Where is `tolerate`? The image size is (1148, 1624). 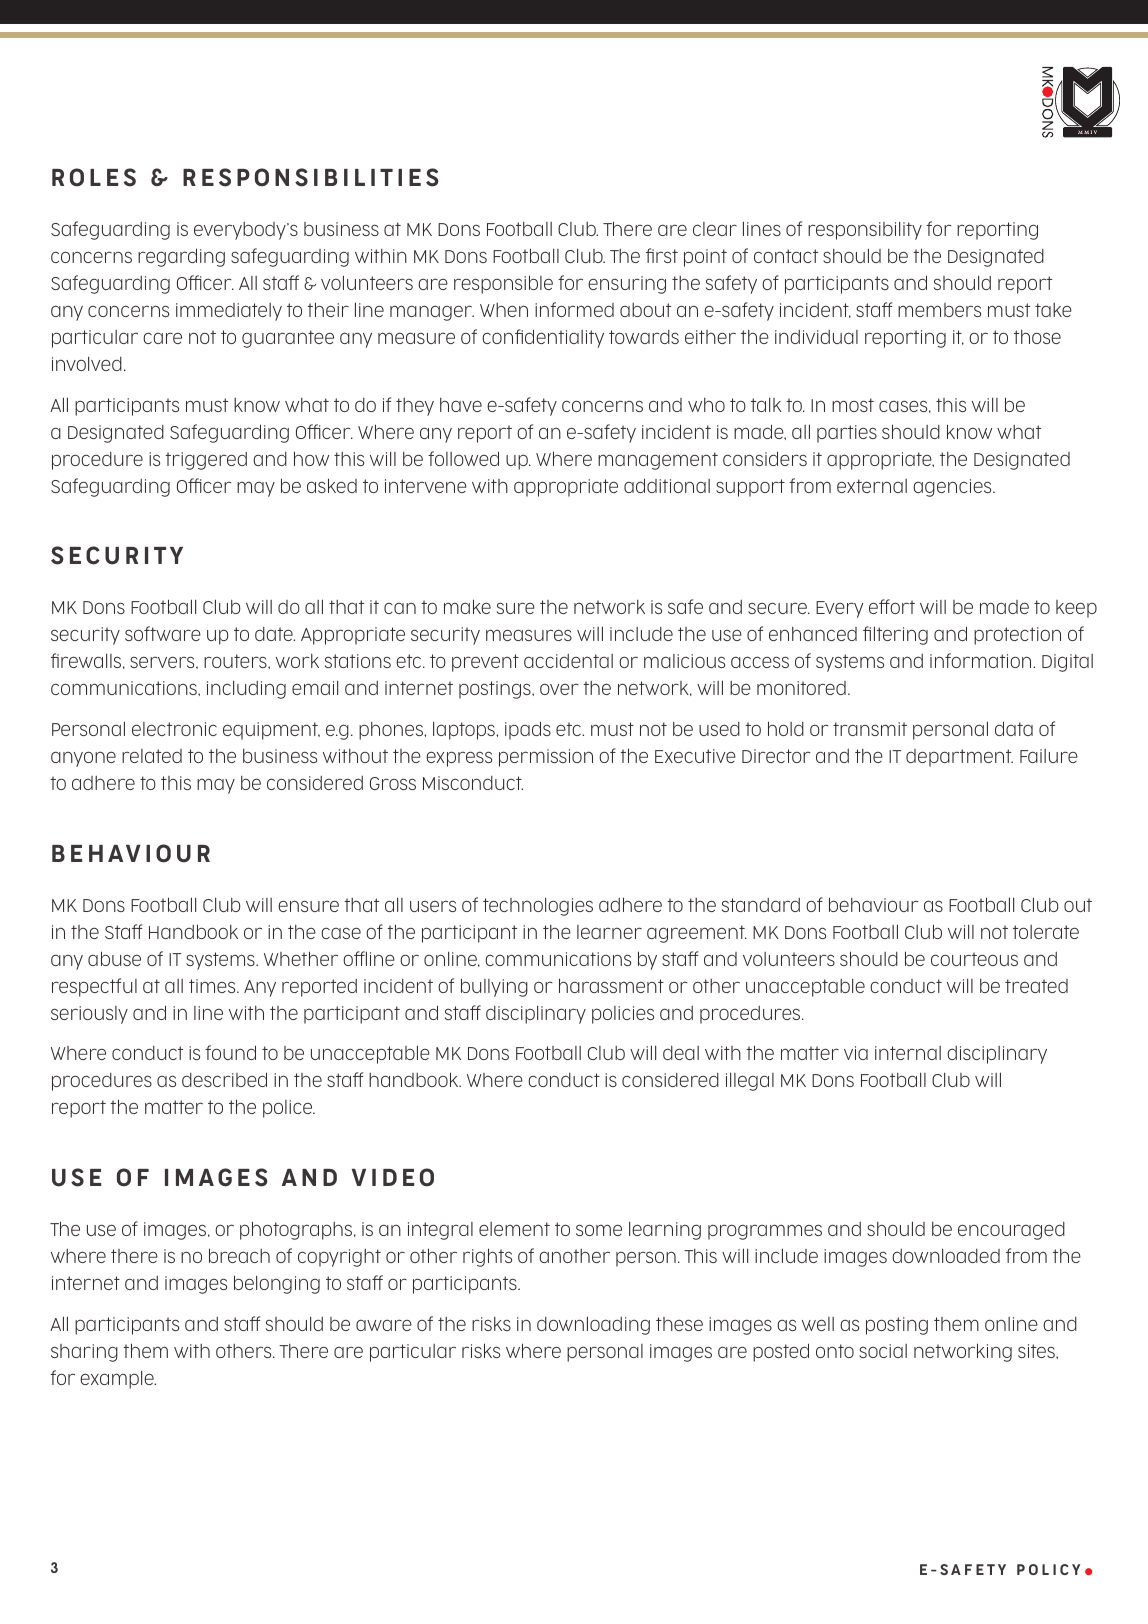
tolerate is located at coordinates (1046, 932).
